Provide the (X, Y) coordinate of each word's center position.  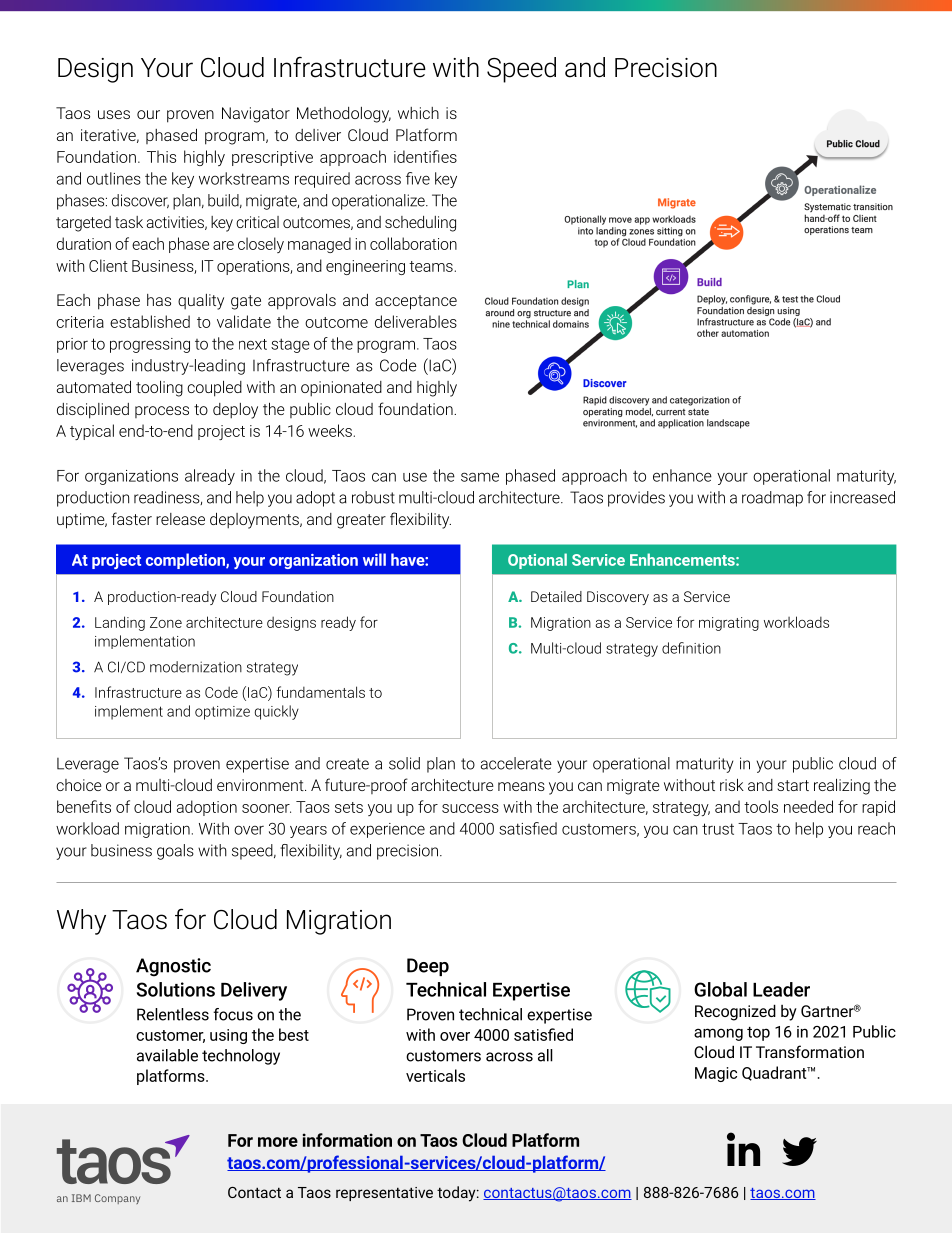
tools (761, 806)
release (180, 519)
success (470, 808)
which (418, 113)
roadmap (772, 499)
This (161, 156)
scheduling (420, 224)
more (278, 1142)
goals (175, 852)
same (480, 477)
